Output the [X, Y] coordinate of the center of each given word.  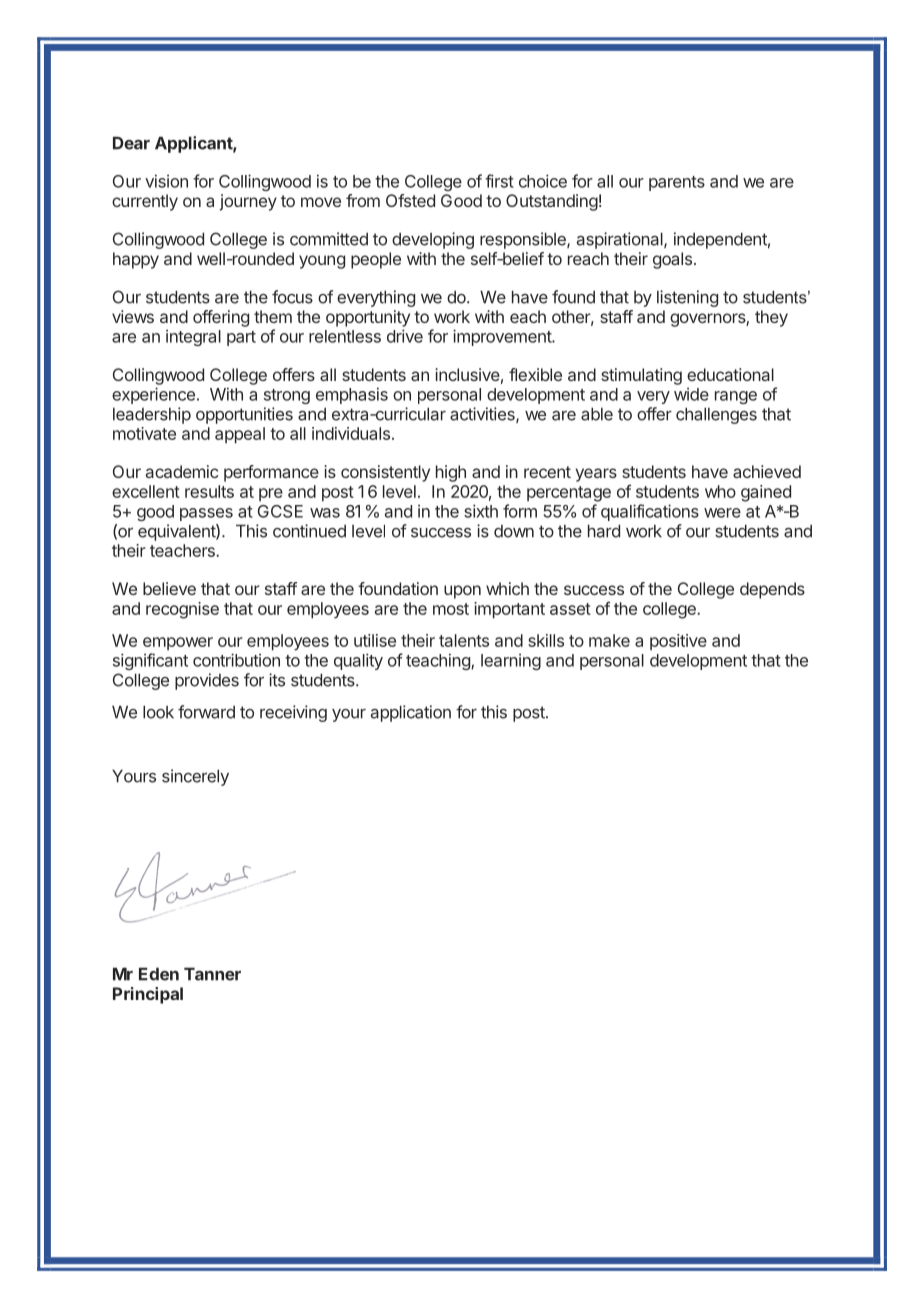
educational [730, 374]
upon [462, 592]
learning [511, 662]
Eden [159, 974]
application [411, 713]
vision [166, 181]
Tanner [212, 974]
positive [678, 642]
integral [193, 338]
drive [405, 336]
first [499, 181]
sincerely [195, 777]
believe [169, 588]
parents [677, 183]
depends [772, 590]
